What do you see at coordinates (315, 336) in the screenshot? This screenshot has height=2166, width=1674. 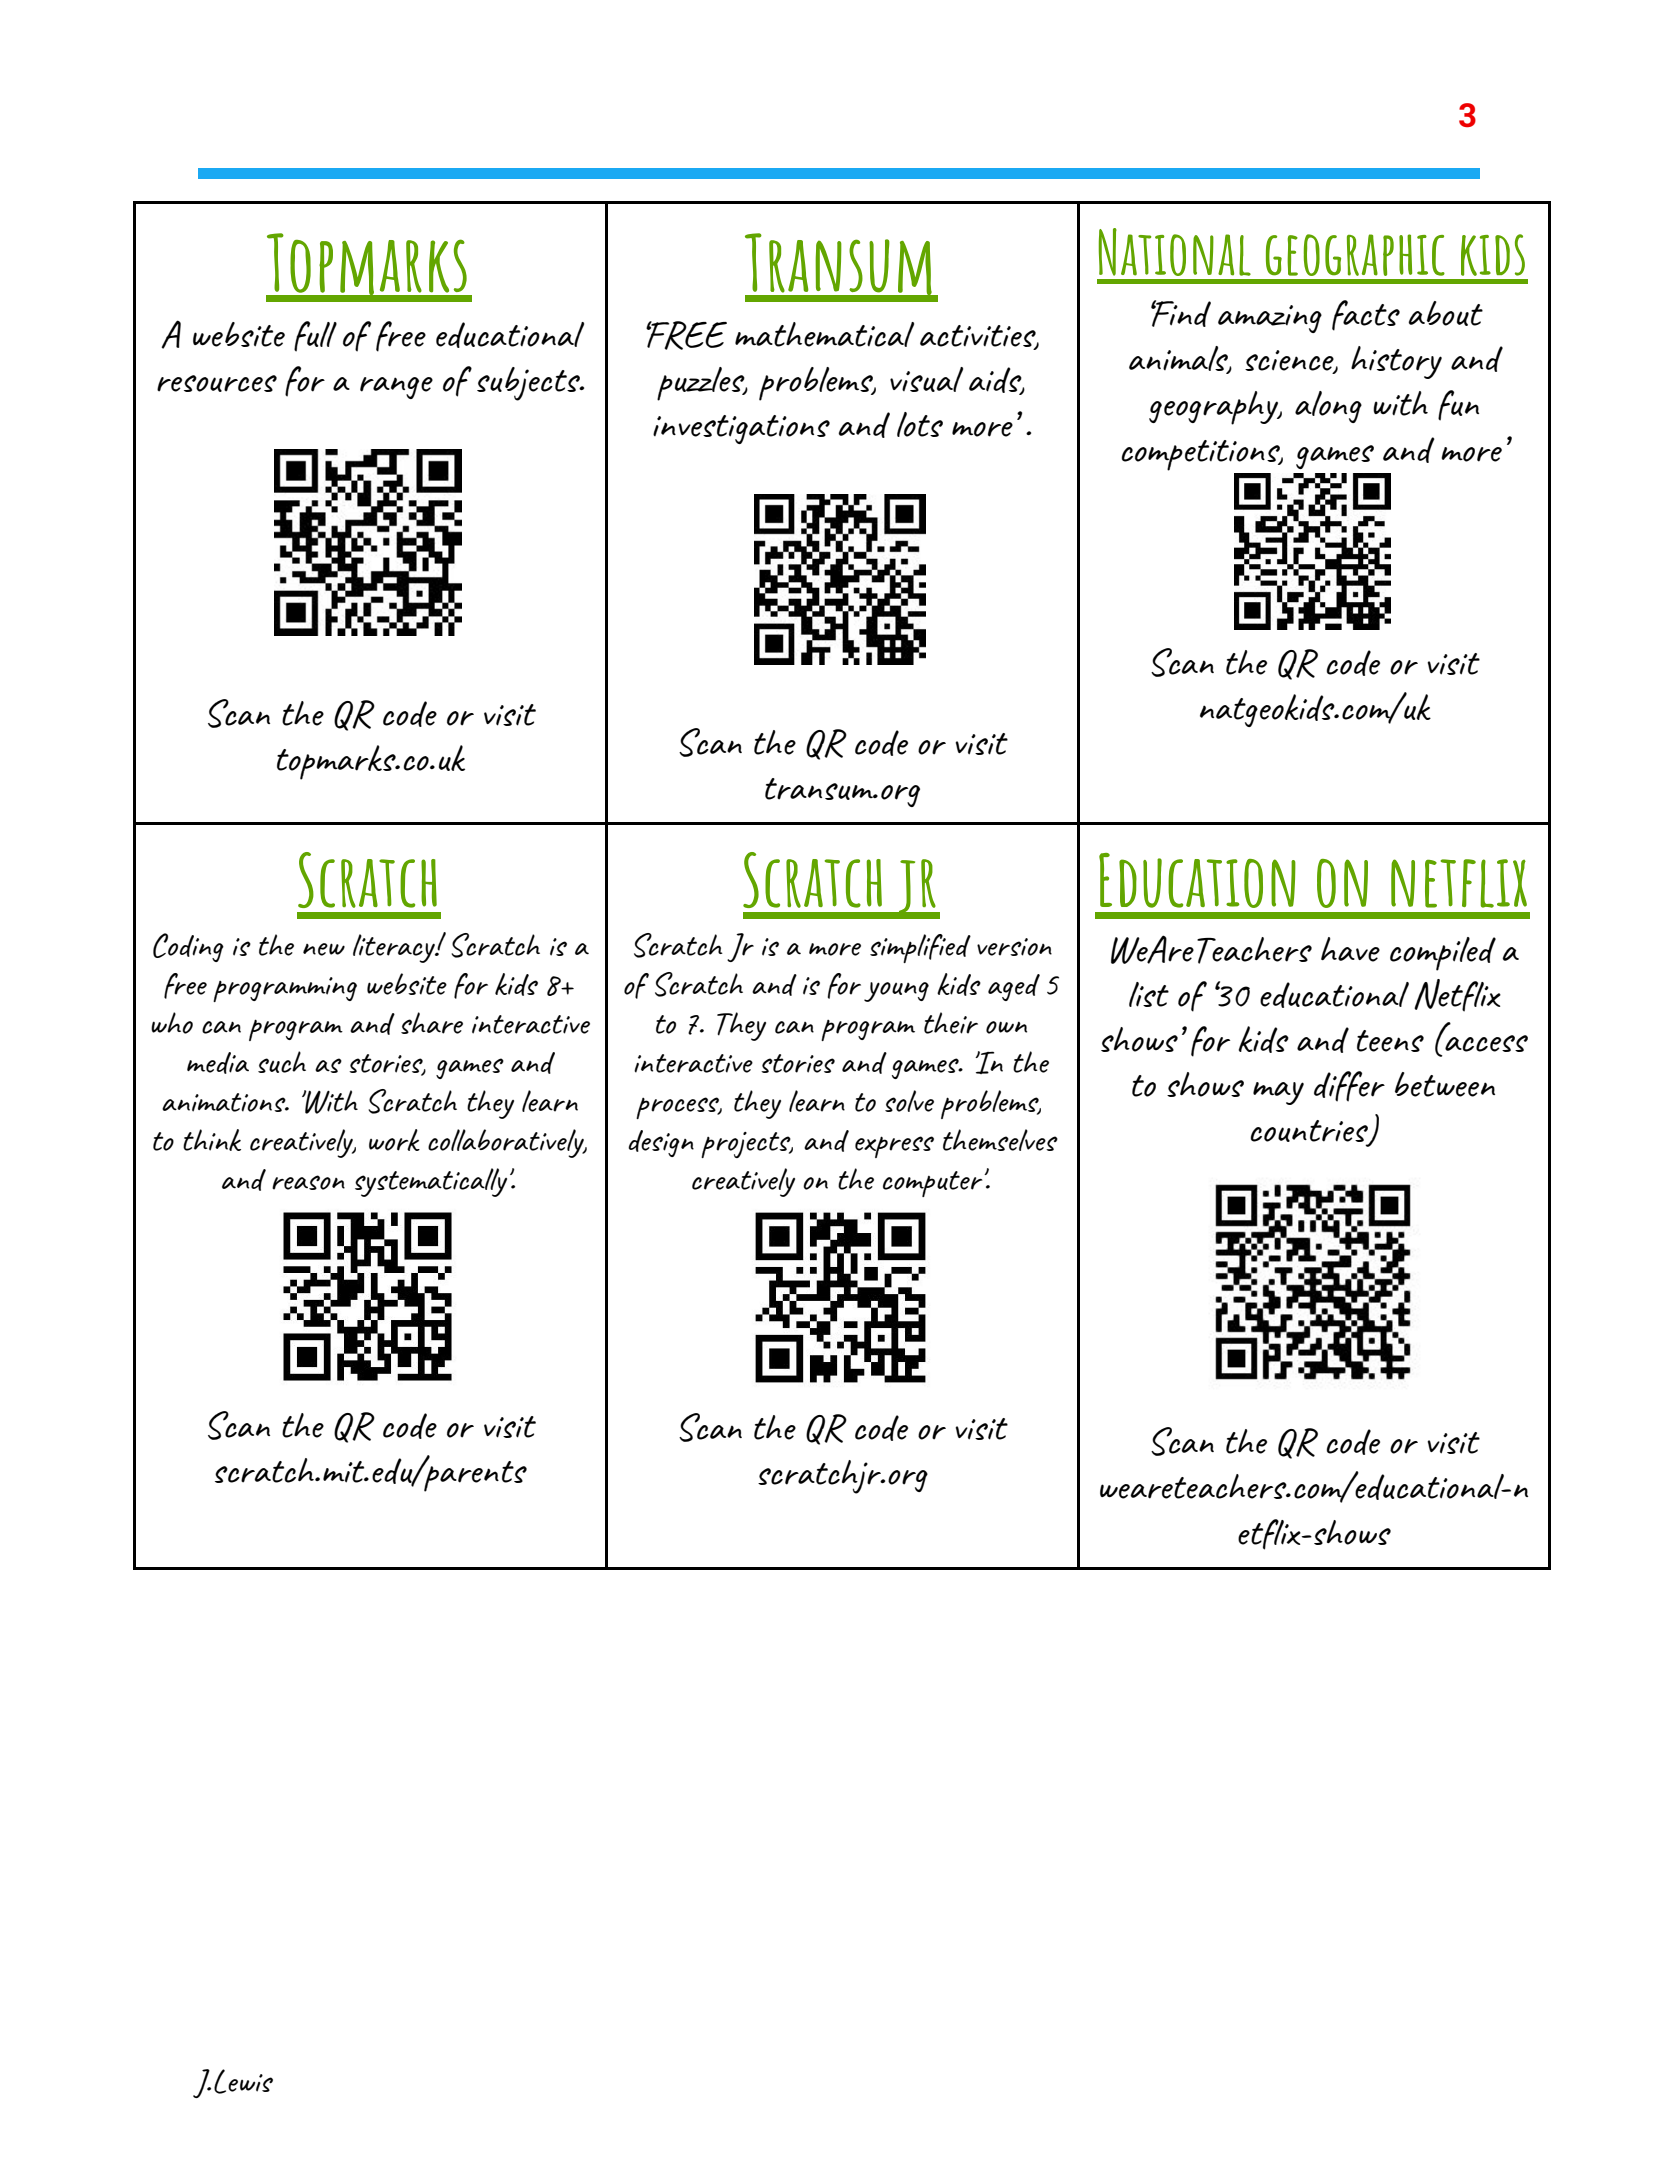 I see `full` at bounding box center [315, 336].
